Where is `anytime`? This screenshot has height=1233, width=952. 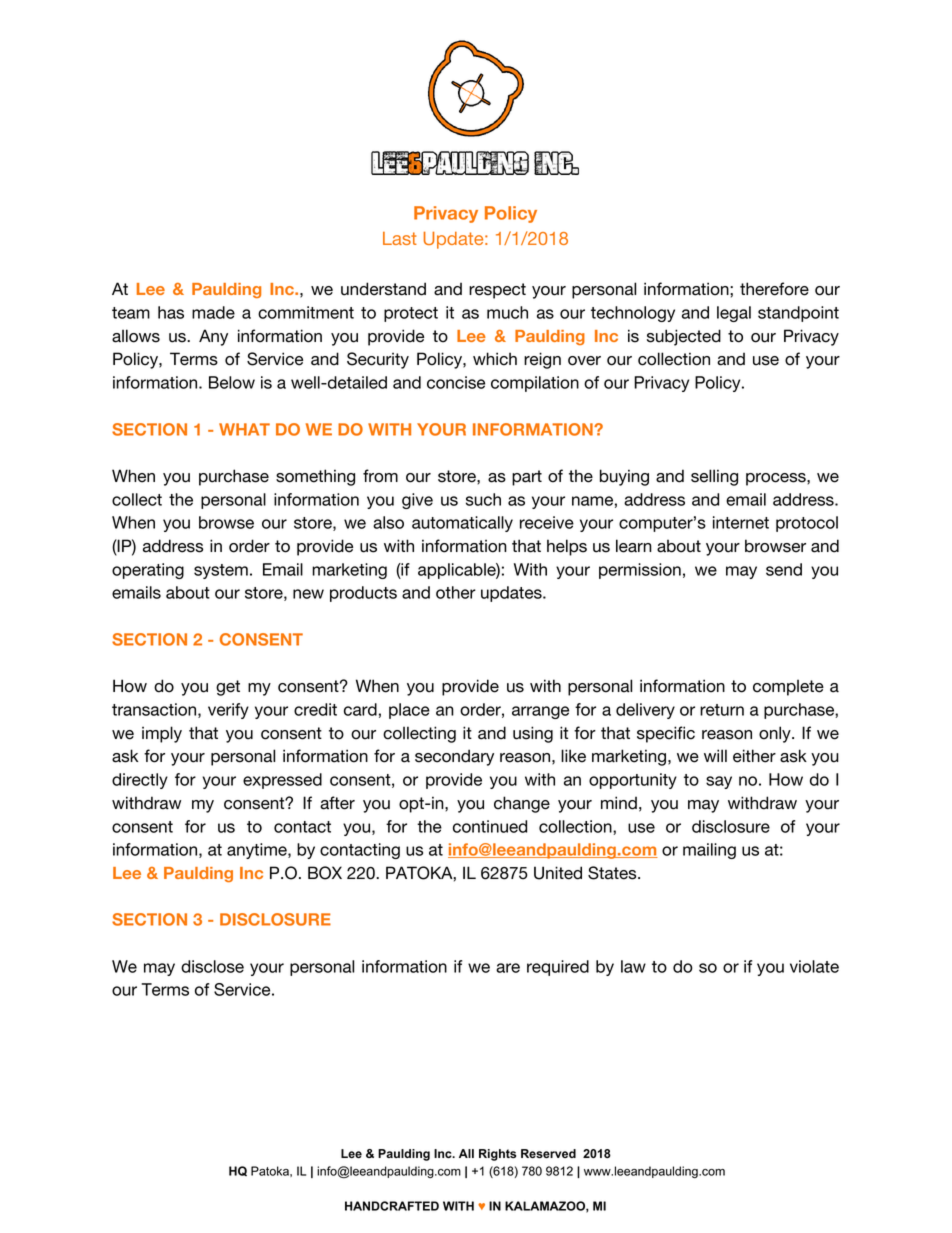
anytime is located at coordinates (258, 851).
